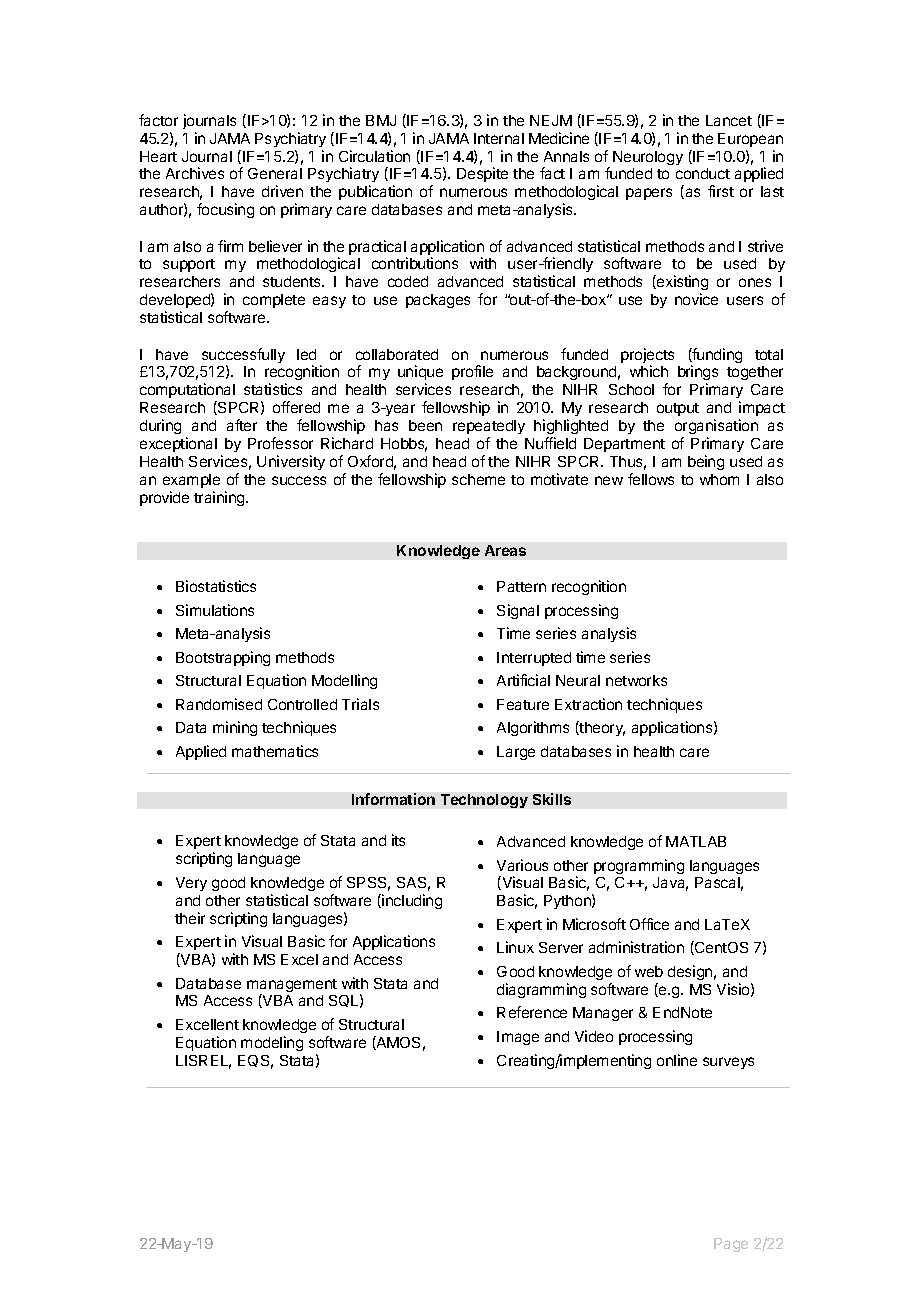  What do you see at coordinates (292, 987) in the image?
I see `management` at bounding box center [292, 987].
